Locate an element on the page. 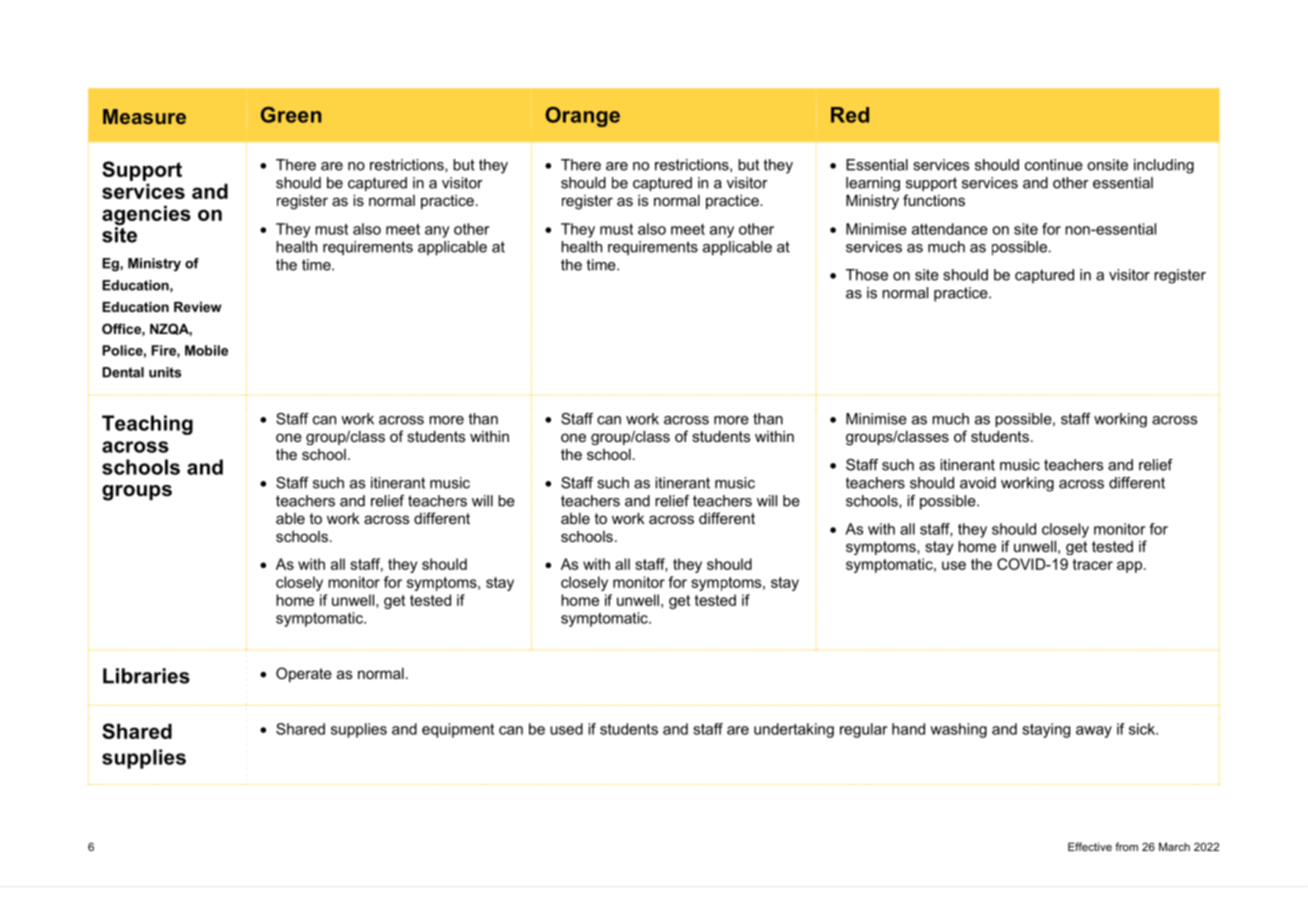 Image resolution: width=1308 pixels, height=924 pixels. Those is located at coordinates (867, 275).
